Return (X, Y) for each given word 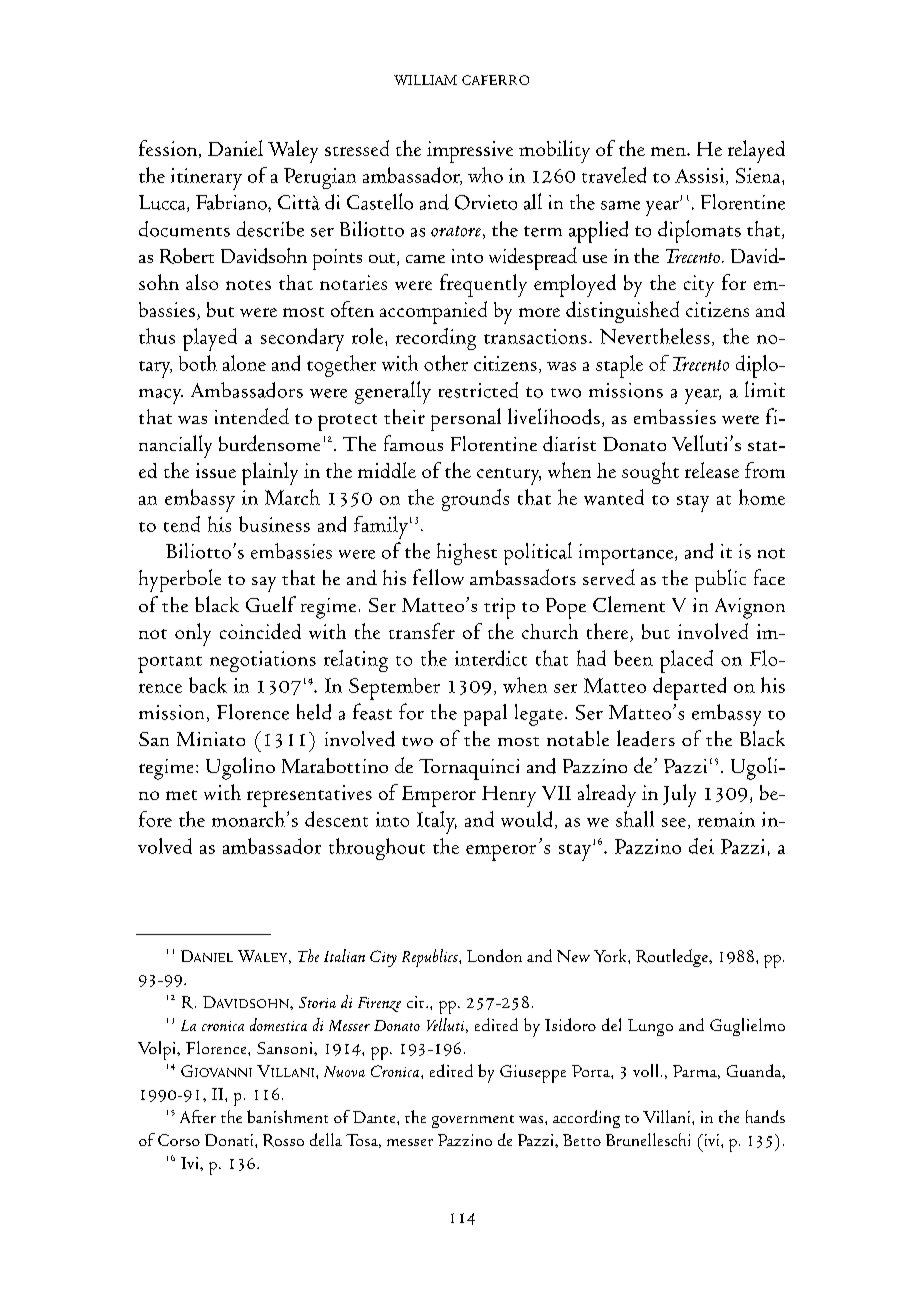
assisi (701, 176)
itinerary (206, 179)
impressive (470, 152)
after (198, 1116)
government (473, 1121)
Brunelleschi (648, 1139)
